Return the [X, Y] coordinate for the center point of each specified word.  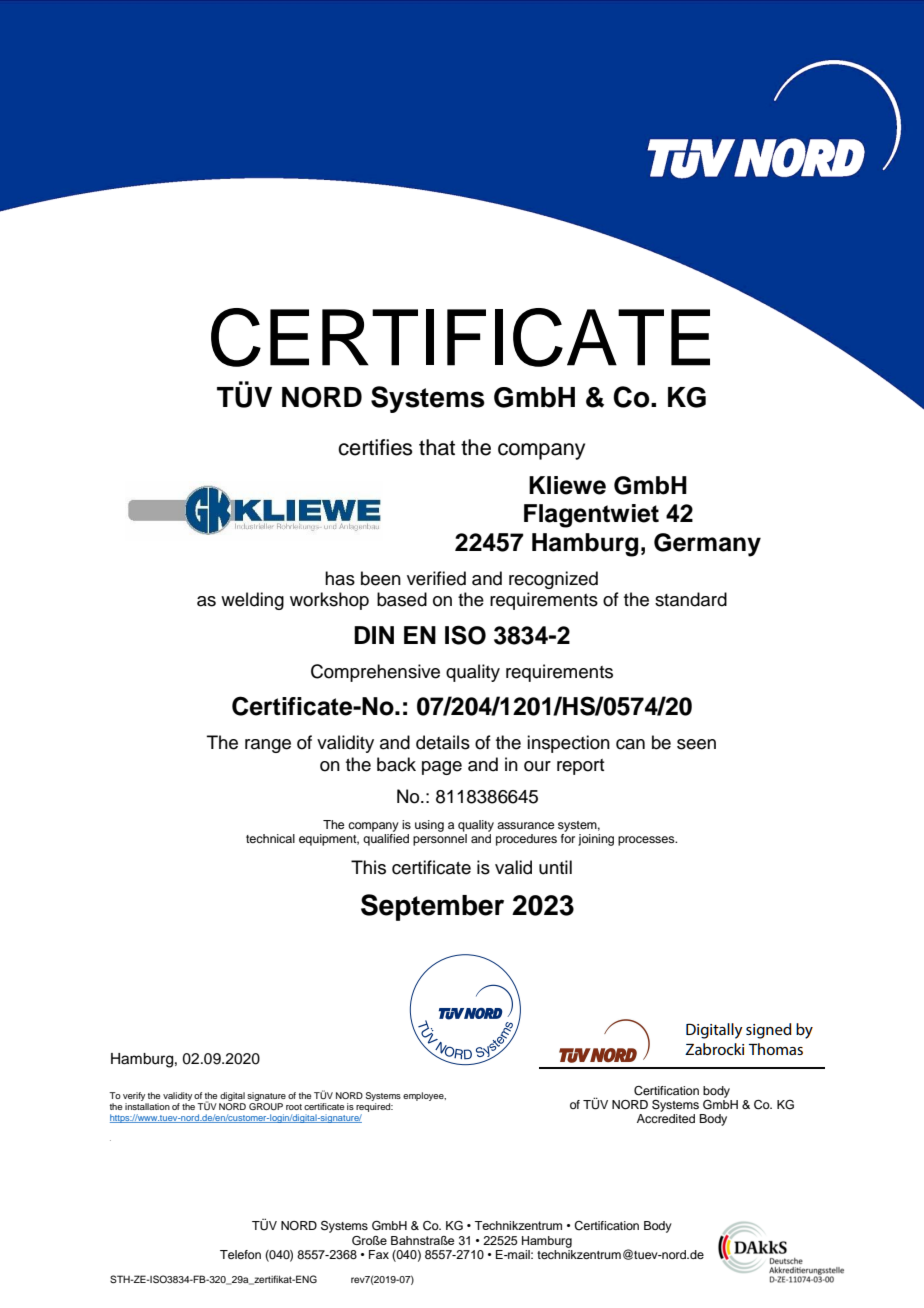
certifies [375, 447]
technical [270, 838]
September [432, 907]
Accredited [666, 1118]
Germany [707, 545]
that [437, 447]
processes [647, 841]
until [555, 867]
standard [691, 599]
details [443, 742]
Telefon [240, 1254]
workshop [329, 601]
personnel [440, 840]
